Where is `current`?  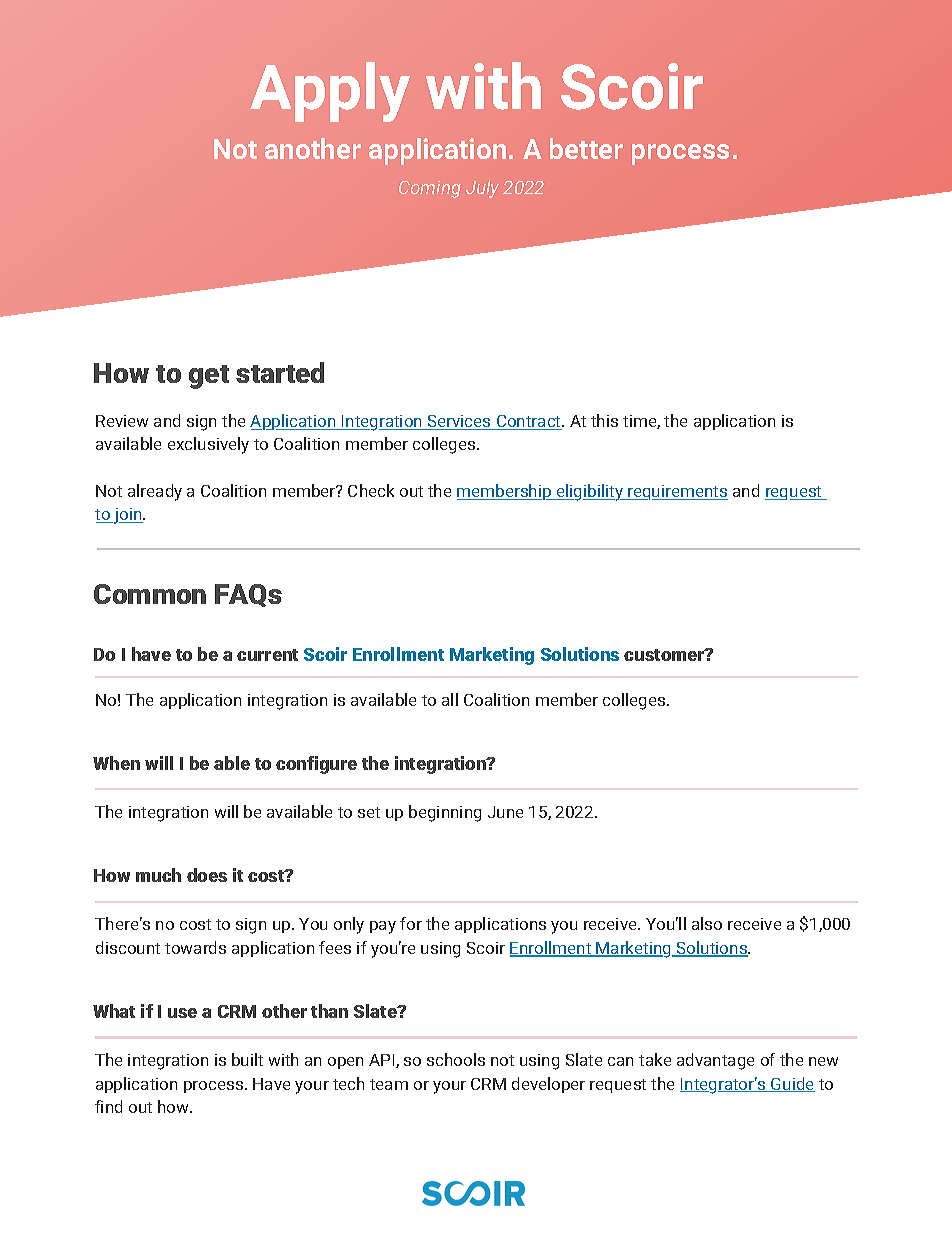
current is located at coordinates (267, 655).
